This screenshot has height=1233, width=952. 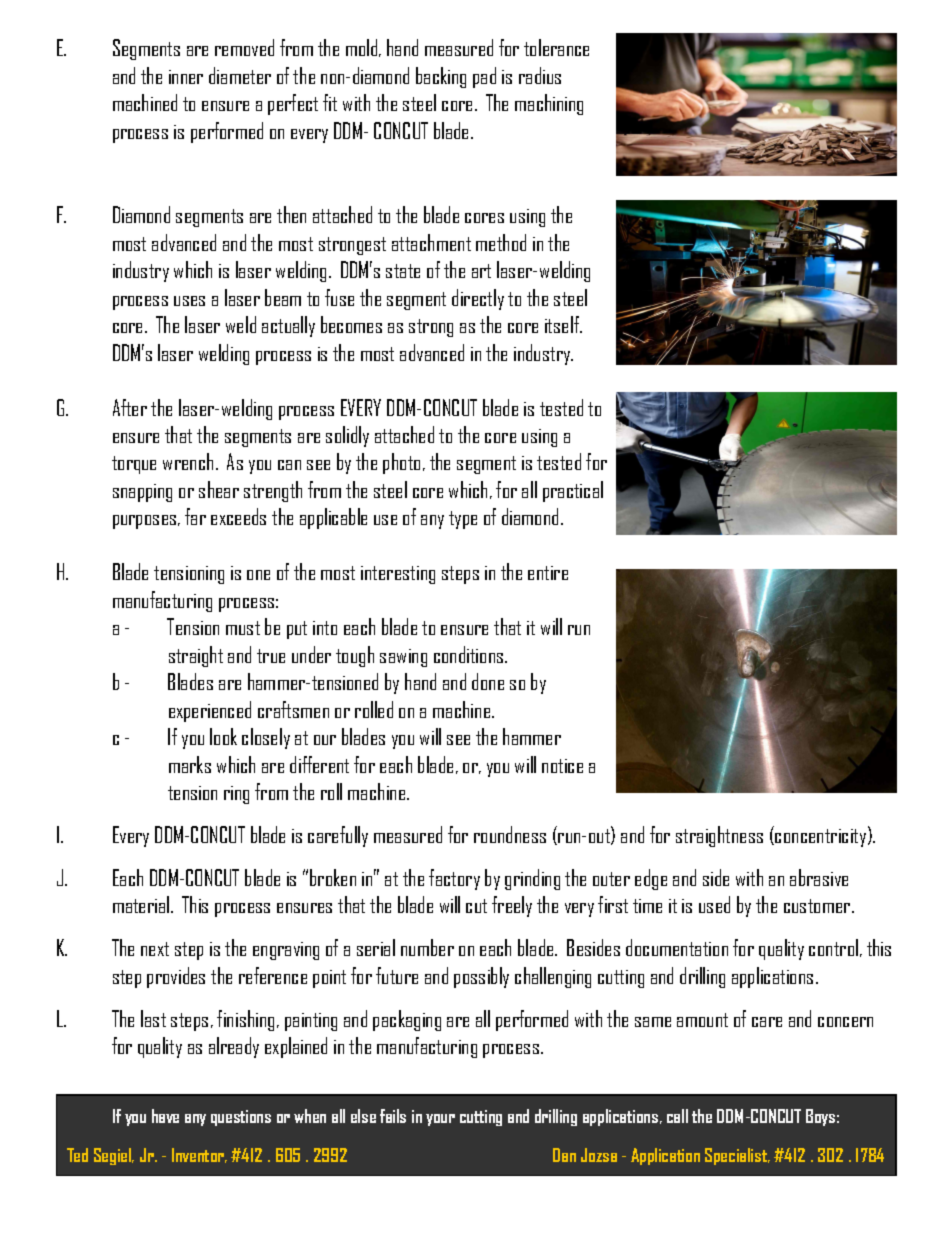 What do you see at coordinates (241, 1118) in the screenshot?
I see `questions` at bounding box center [241, 1118].
